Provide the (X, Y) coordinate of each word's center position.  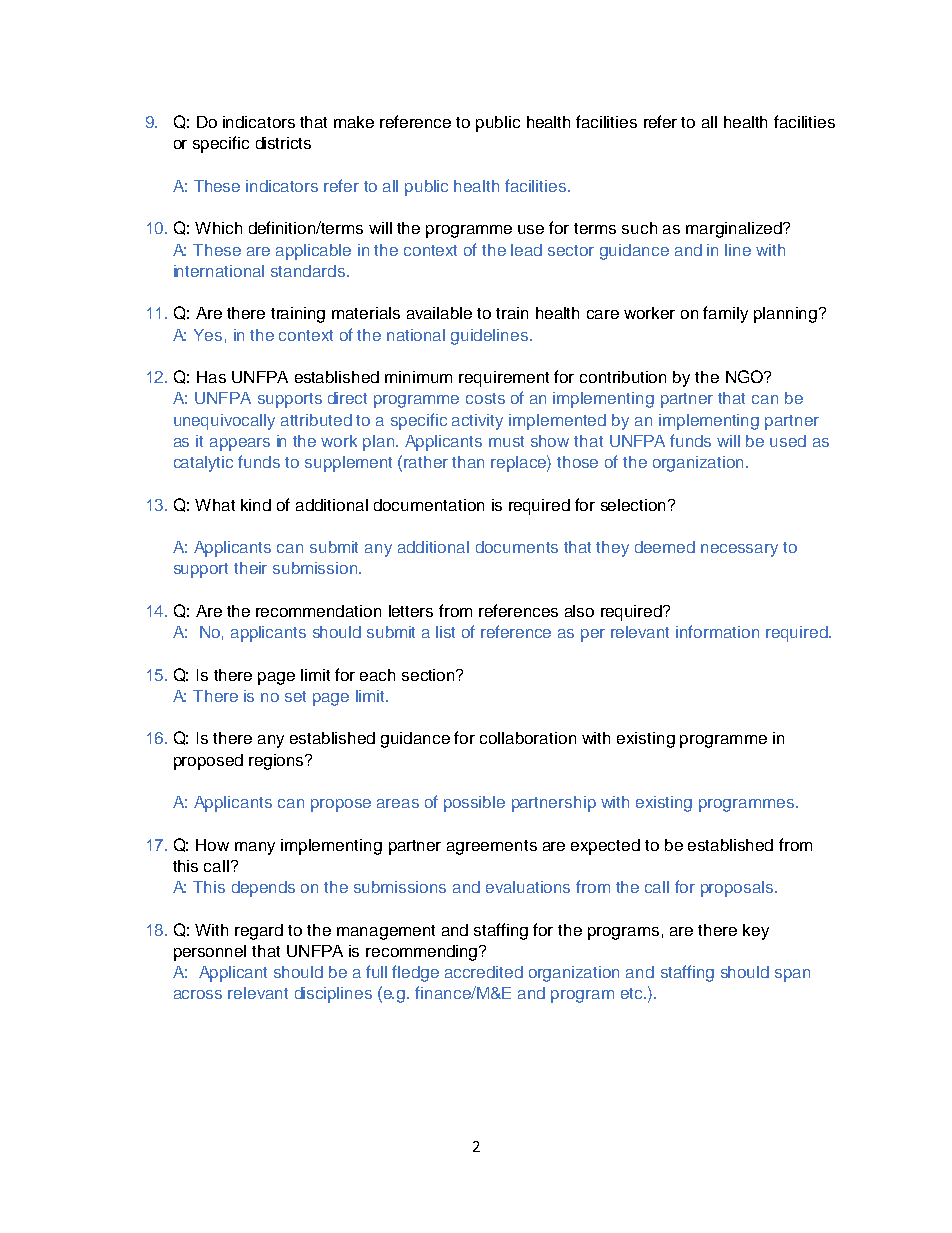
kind (256, 505)
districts (283, 143)
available (439, 313)
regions (278, 762)
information (717, 631)
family (725, 314)
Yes (208, 335)
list (445, 632)
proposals (738, 889)
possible (474, 804)
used (788, 441)
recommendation (318, 611)
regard (259, 932)
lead (526, 250)
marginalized (735, 230)
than (468, 462)
